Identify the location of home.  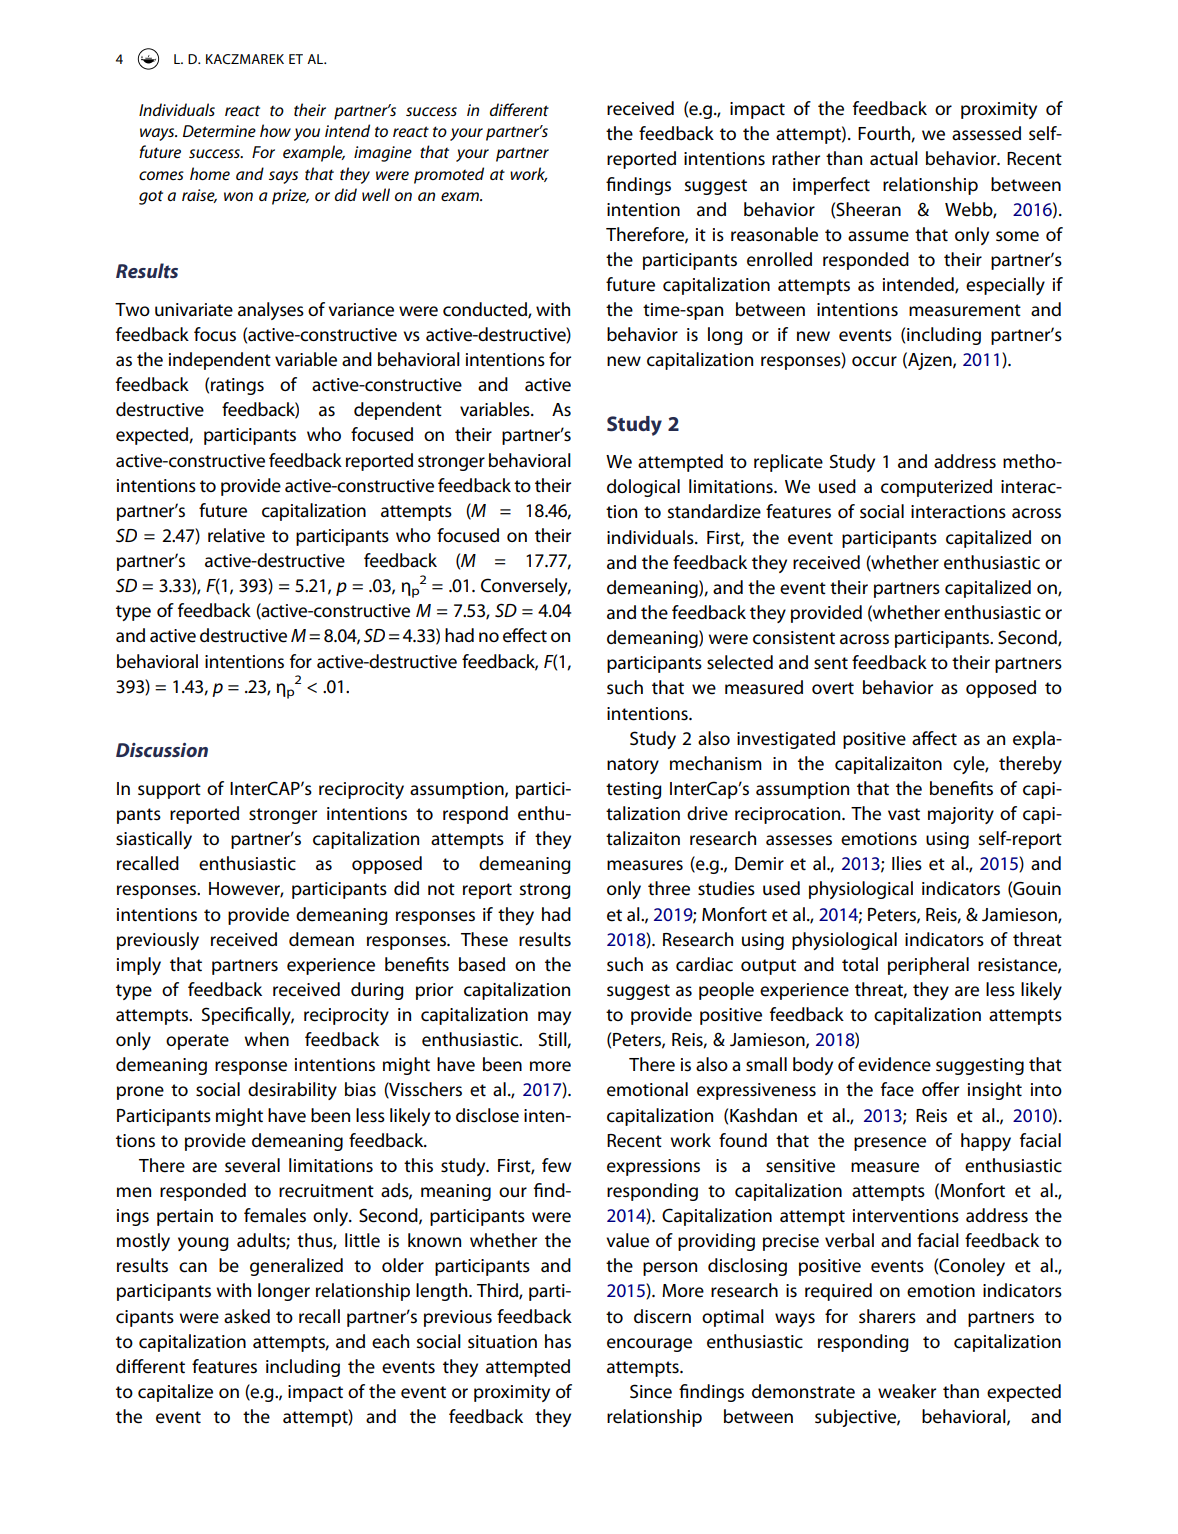
(210, 173).
